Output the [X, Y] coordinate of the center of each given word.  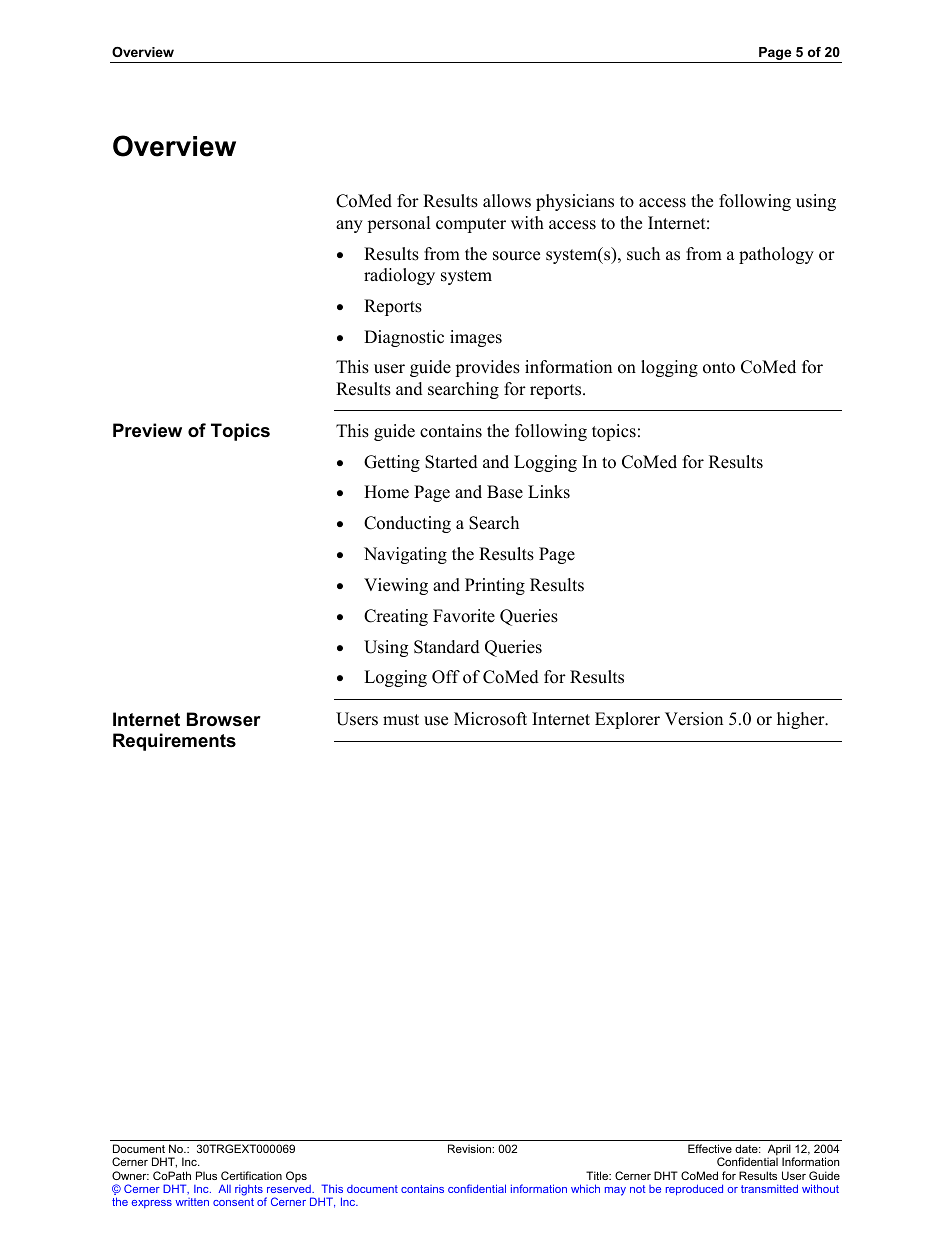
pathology [776, 255]
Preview [147, 430]
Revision [470, 1148]
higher [802, 720]
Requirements [174, 742]
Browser [224, 719]
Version [694, 719]
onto [719, 368]
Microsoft [490, 719]
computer [471, 225]
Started [451, 462]
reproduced [694, 1190]
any [349, 226]
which [585, 1188]
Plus [206, 1175]
